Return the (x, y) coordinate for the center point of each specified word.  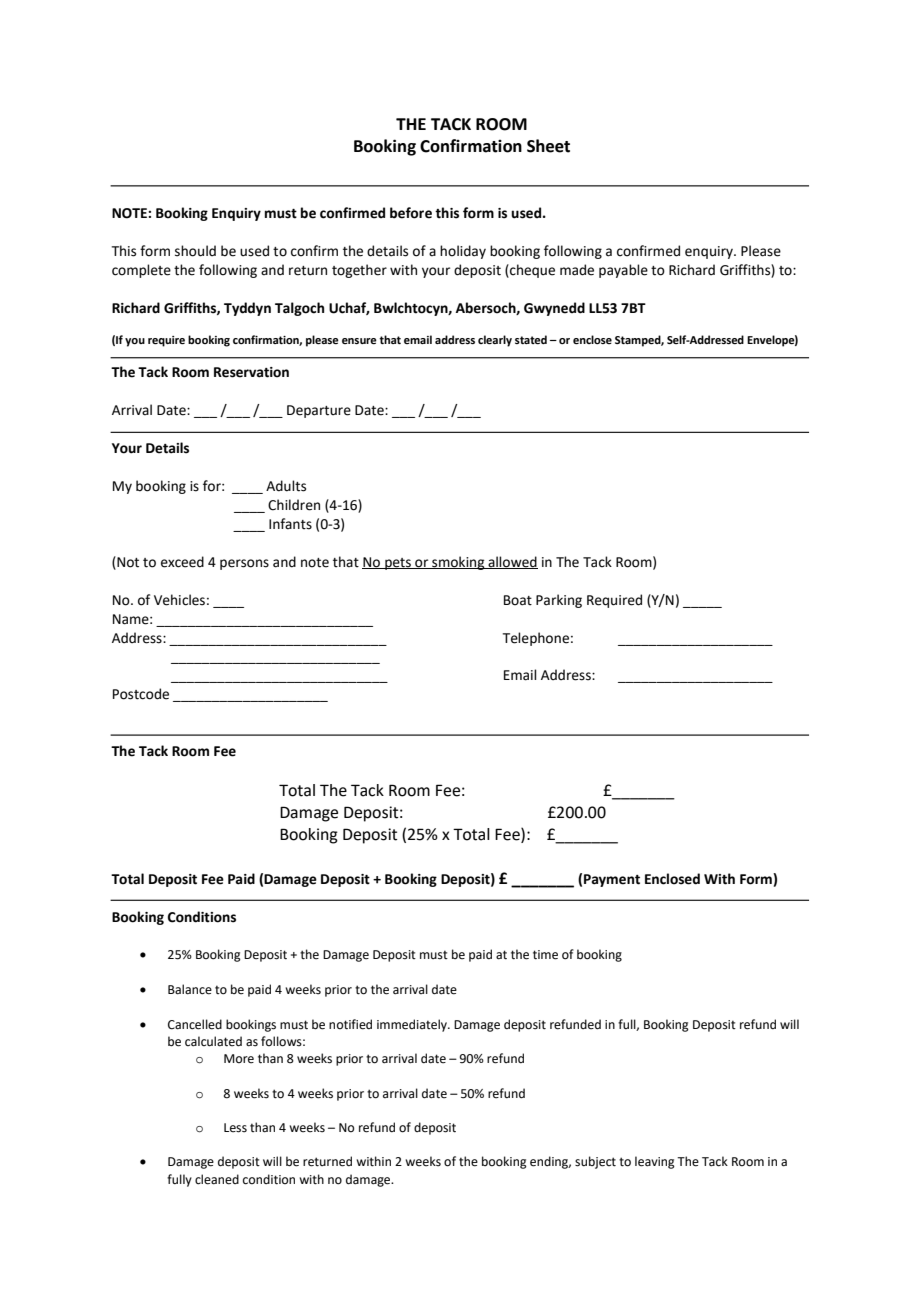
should (195, 251)
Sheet (548, 146)
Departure (319, 411)
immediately (413, 1025)
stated (531, 339)
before (411, 213)
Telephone (536, 639)
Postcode (141, 694)
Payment (612, 880)
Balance (190, 989)
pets (398, 564)
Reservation (251, 372)
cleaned (217, 1179)
